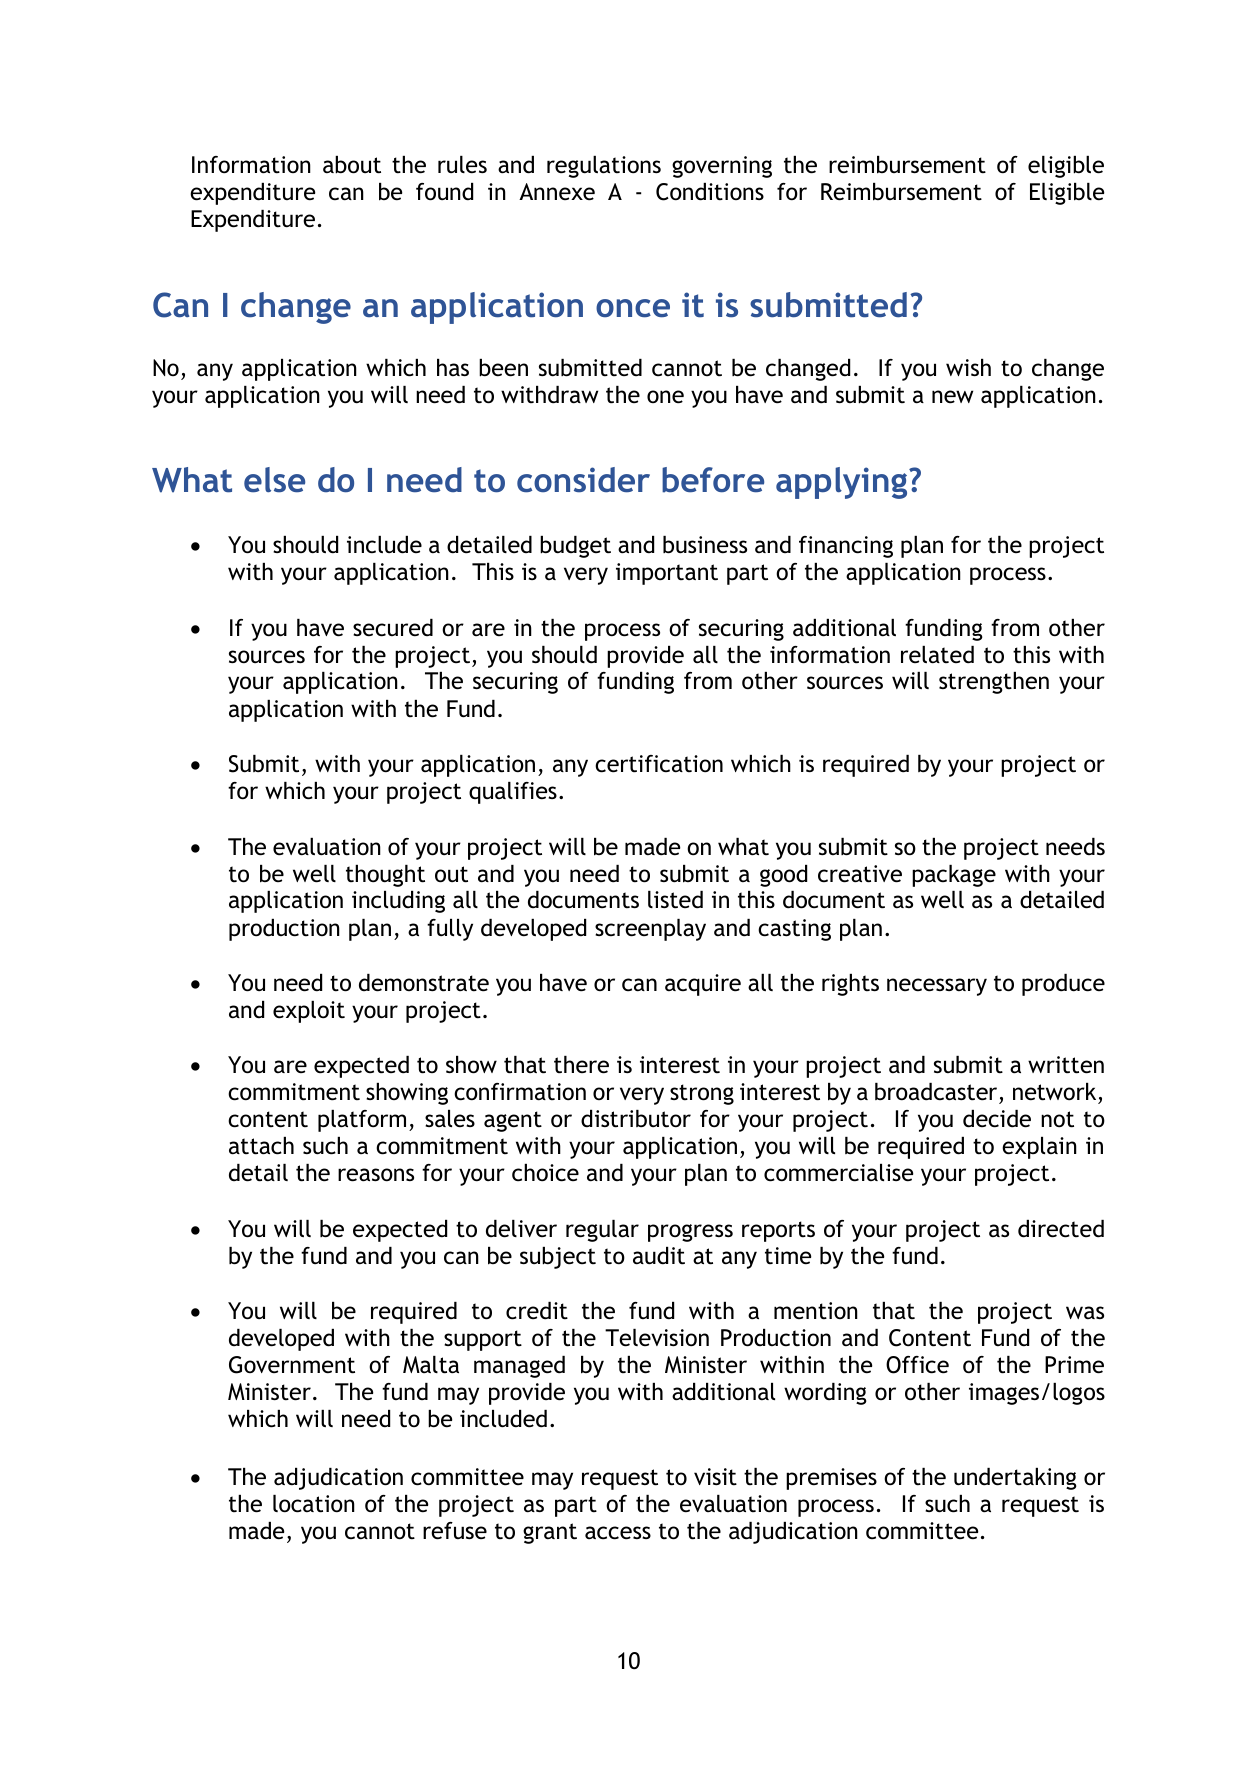 The width and height of the screenshot is (1257, 1778). Describe the element at coordinates (675, 900) in the screenshot. I see `listed` at that location.
